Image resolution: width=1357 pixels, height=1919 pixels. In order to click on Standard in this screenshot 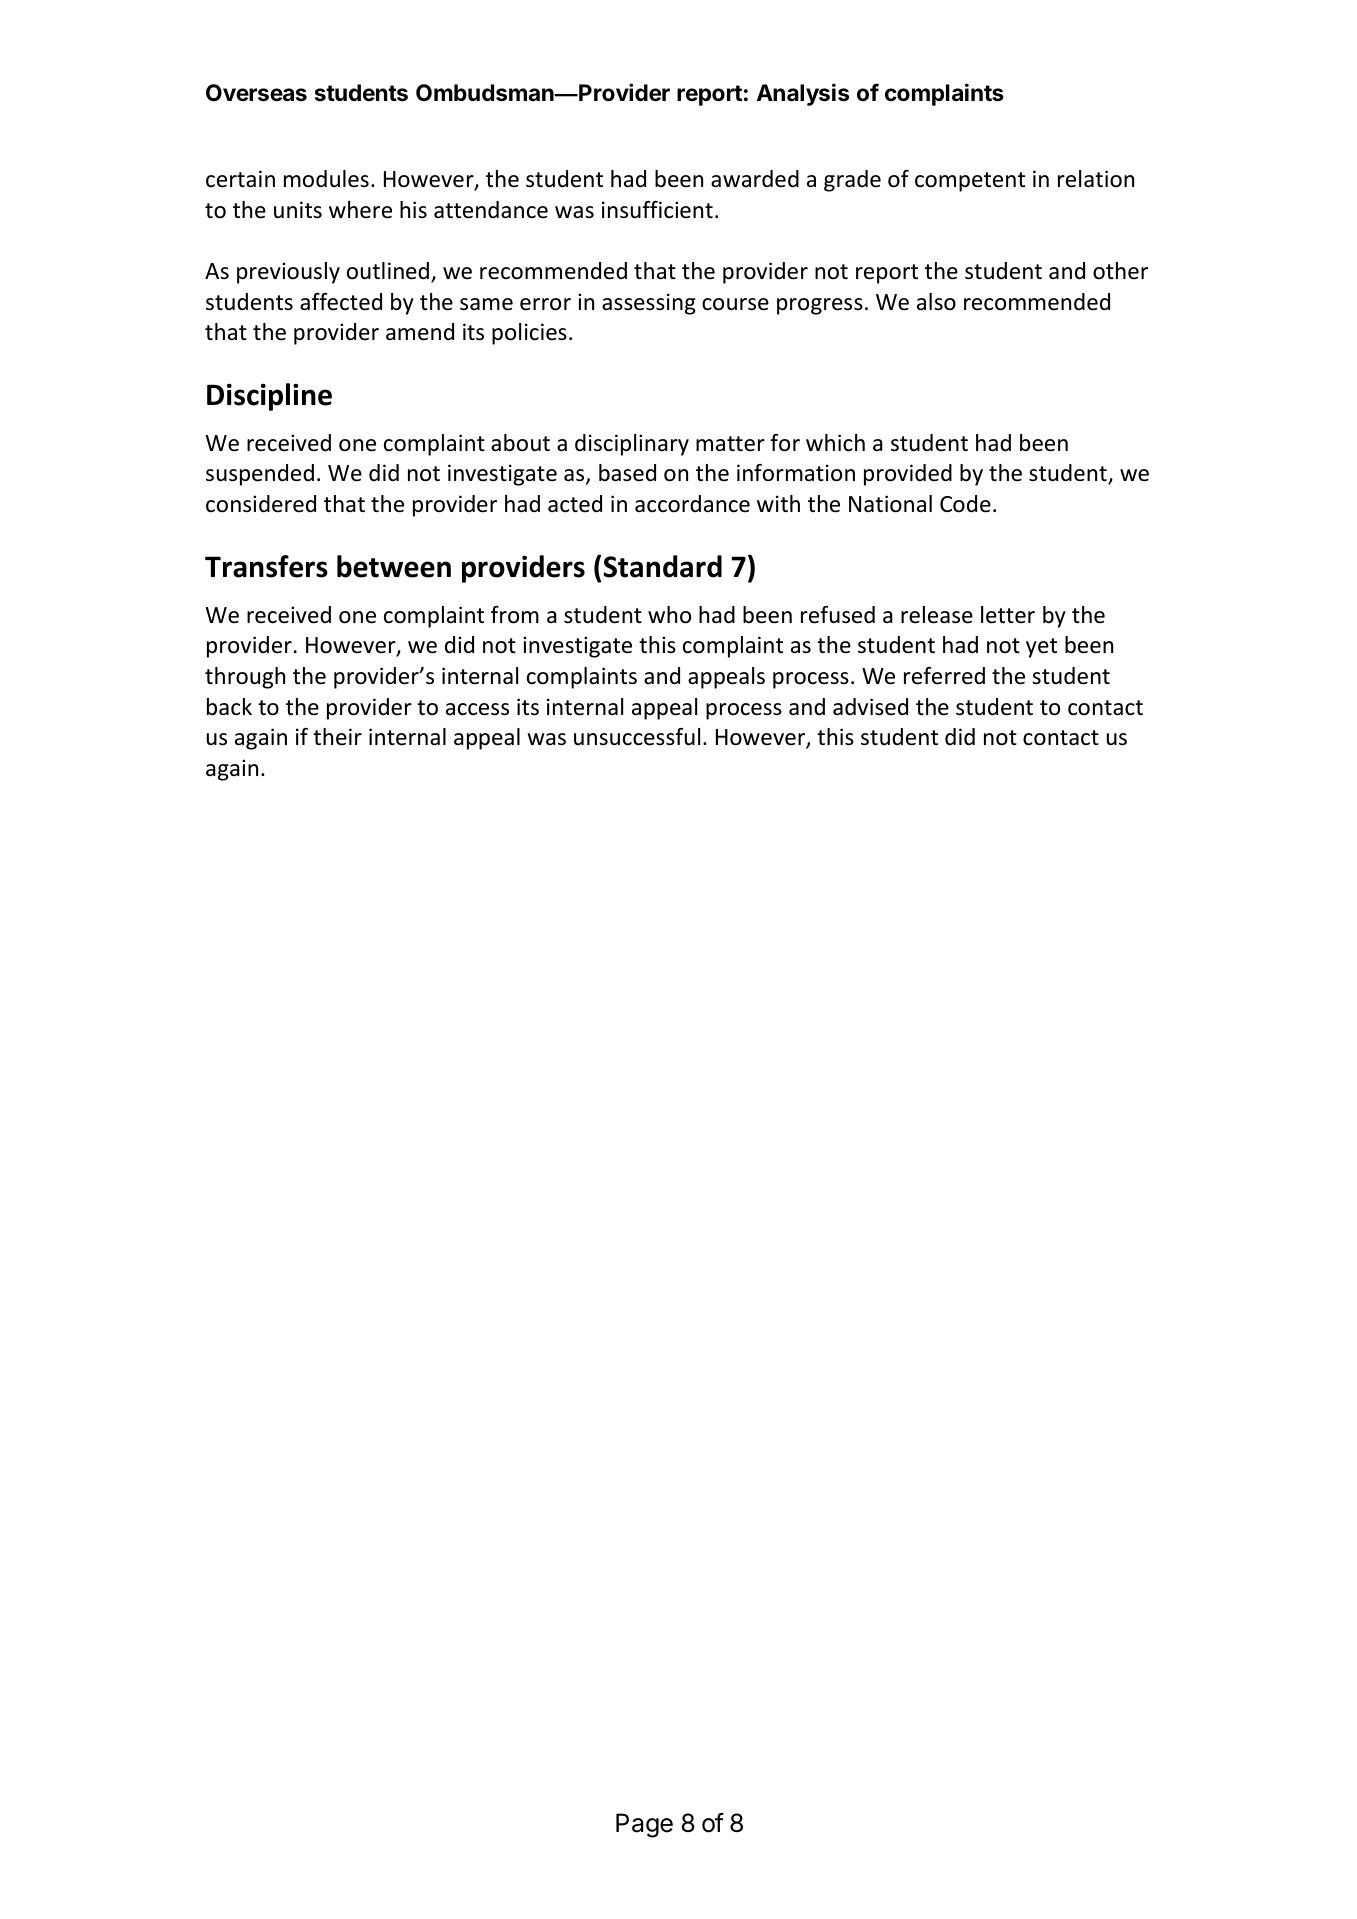, I will do `click(662, 566)`.
